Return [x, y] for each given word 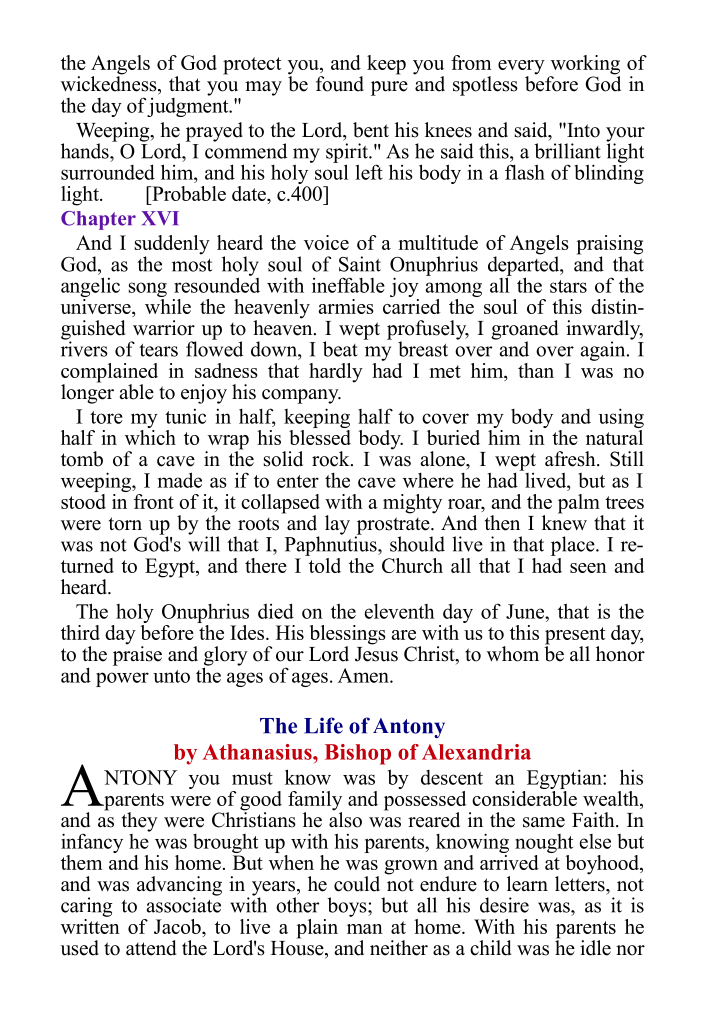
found [340, 84]
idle [595, 948]
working [584, 66]
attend [151, 948]
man [365, 929]
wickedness [110, 84]
